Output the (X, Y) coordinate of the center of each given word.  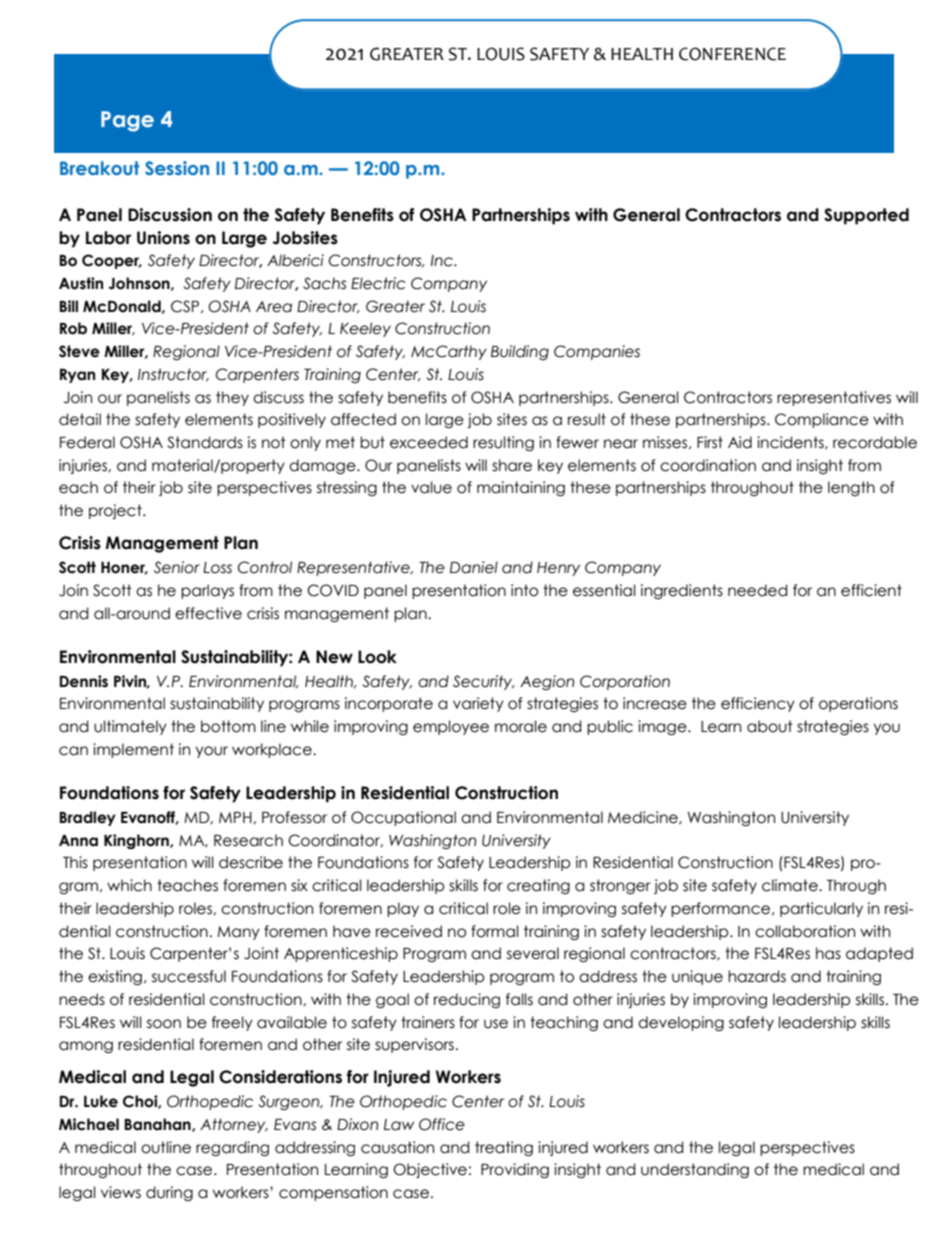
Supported (866, 216)
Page (127, 121)
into (524, 590)
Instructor (173, 375)
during (169, 1193)
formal (495, 931)
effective (208, 613)
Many (238, 933)
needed (757, 590)
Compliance (822, 420)
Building (520, 352)
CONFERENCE (732, 54)
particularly (821, 909)
